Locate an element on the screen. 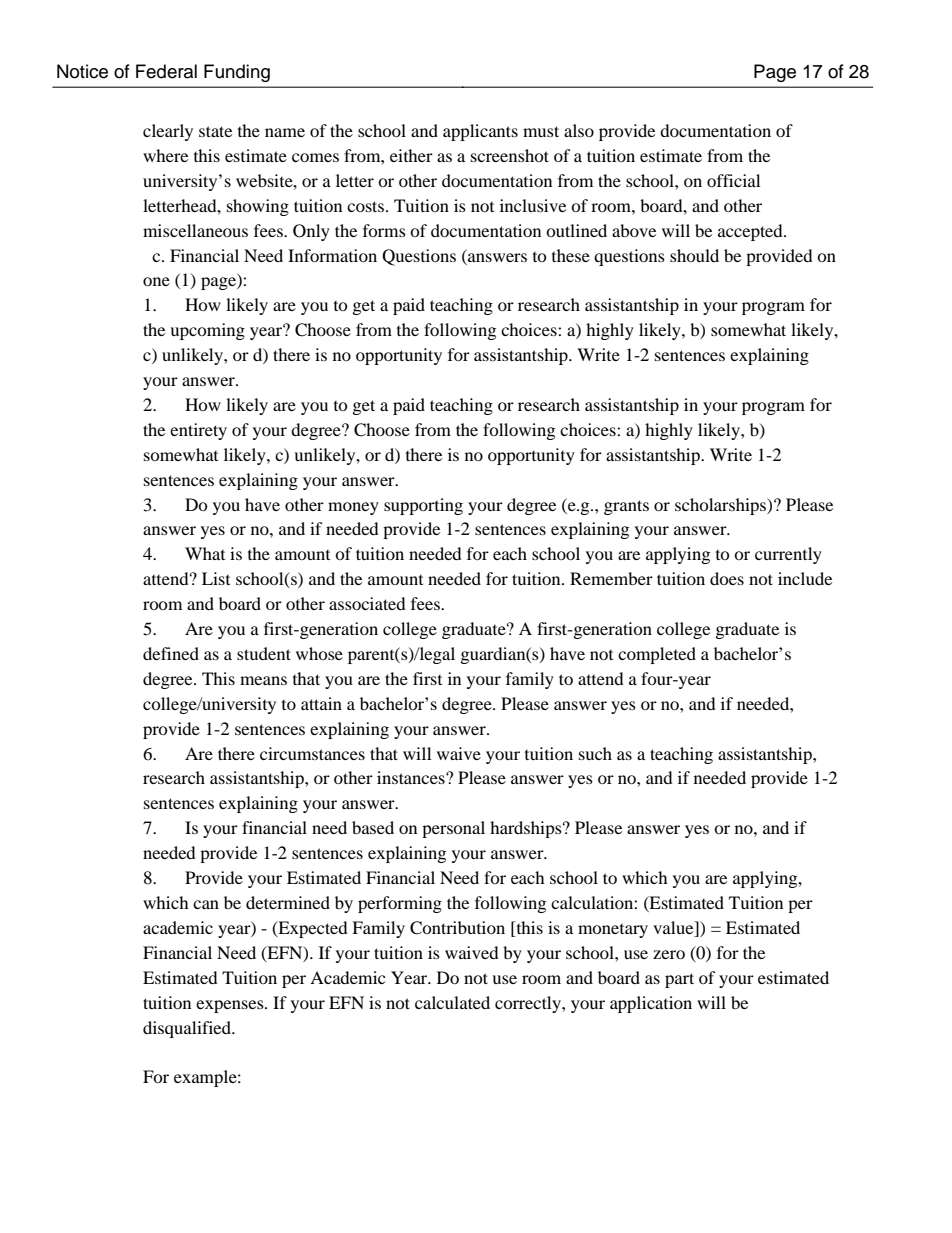 The height and width of the screenshot is (1233, 952). does is located at coordinates (727, 578).
